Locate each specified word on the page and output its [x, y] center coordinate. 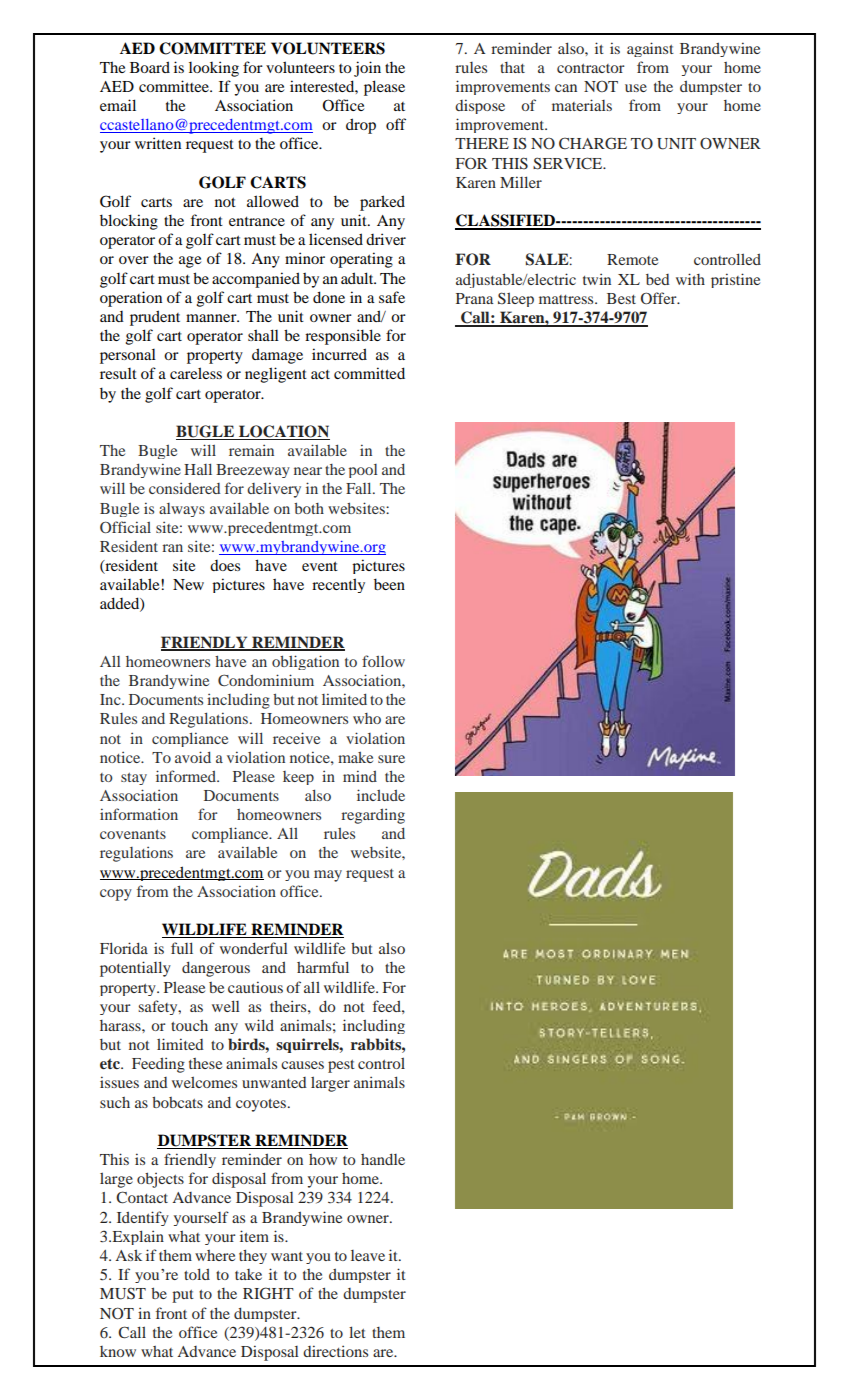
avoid [193, 757]
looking [214, 69]
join [367, 69]
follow [383, 661]
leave [368, 1255]
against [650, 49]
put [183, 1296]
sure [391, 759]
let [357, 1332]
